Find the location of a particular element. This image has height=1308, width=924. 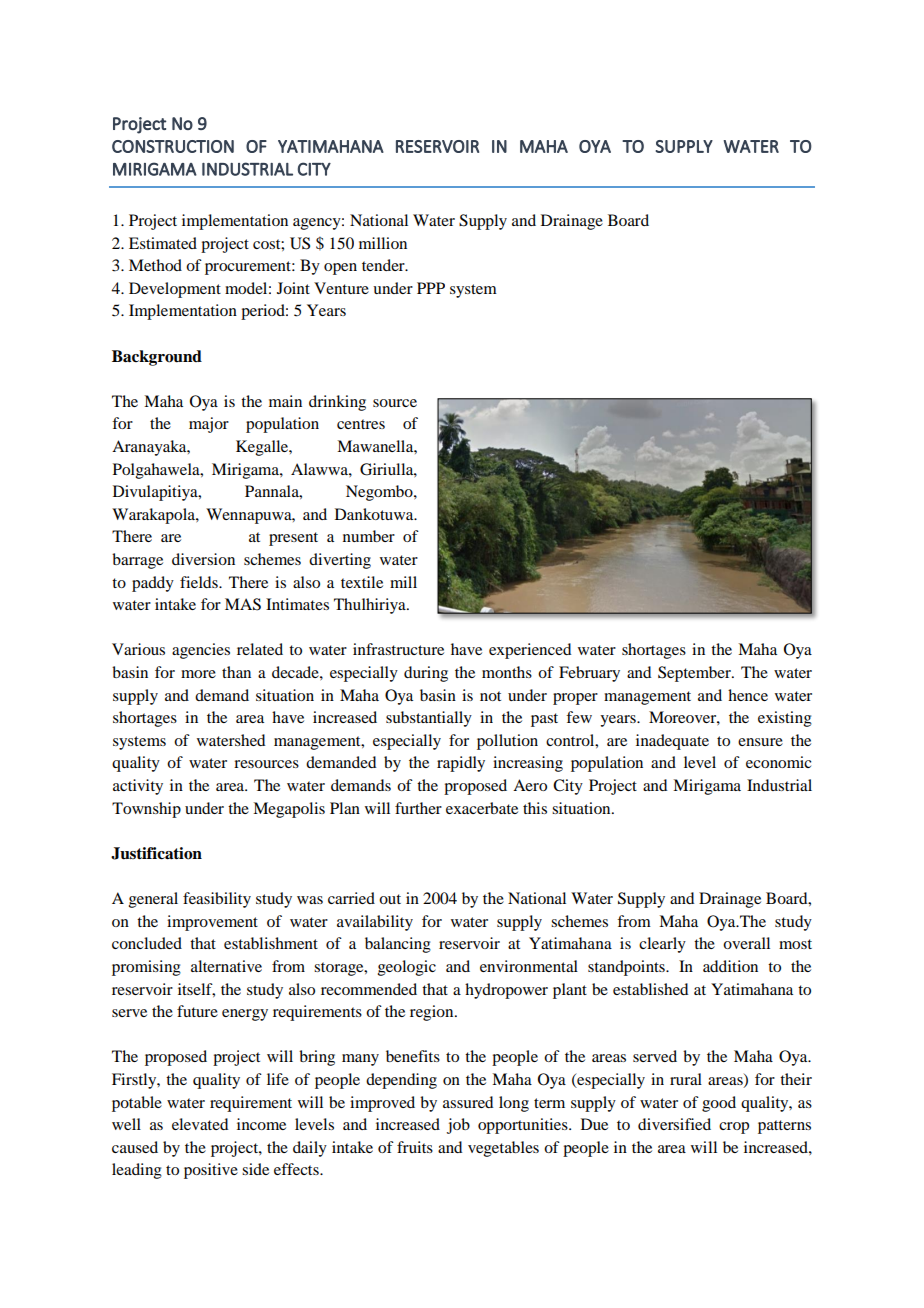

agencies is located at coordinates (201, 651).
